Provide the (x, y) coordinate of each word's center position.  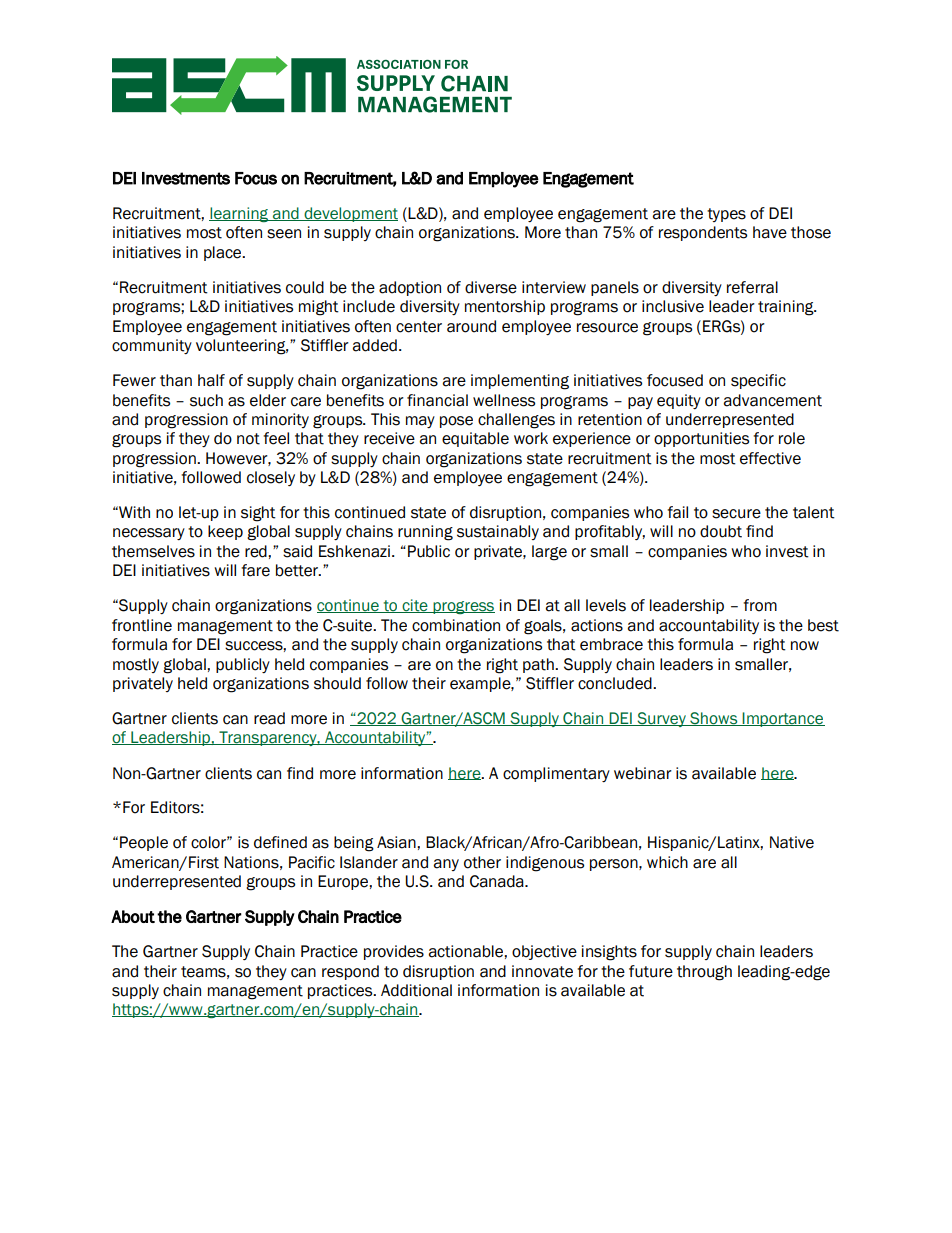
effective (770, 458)
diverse (491, 287)
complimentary (556, 774)
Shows (714, 719)
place (224, 253)
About (133, 916)
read (269, 718)
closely (271, 478)
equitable (475, 439)
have (770, 232)
